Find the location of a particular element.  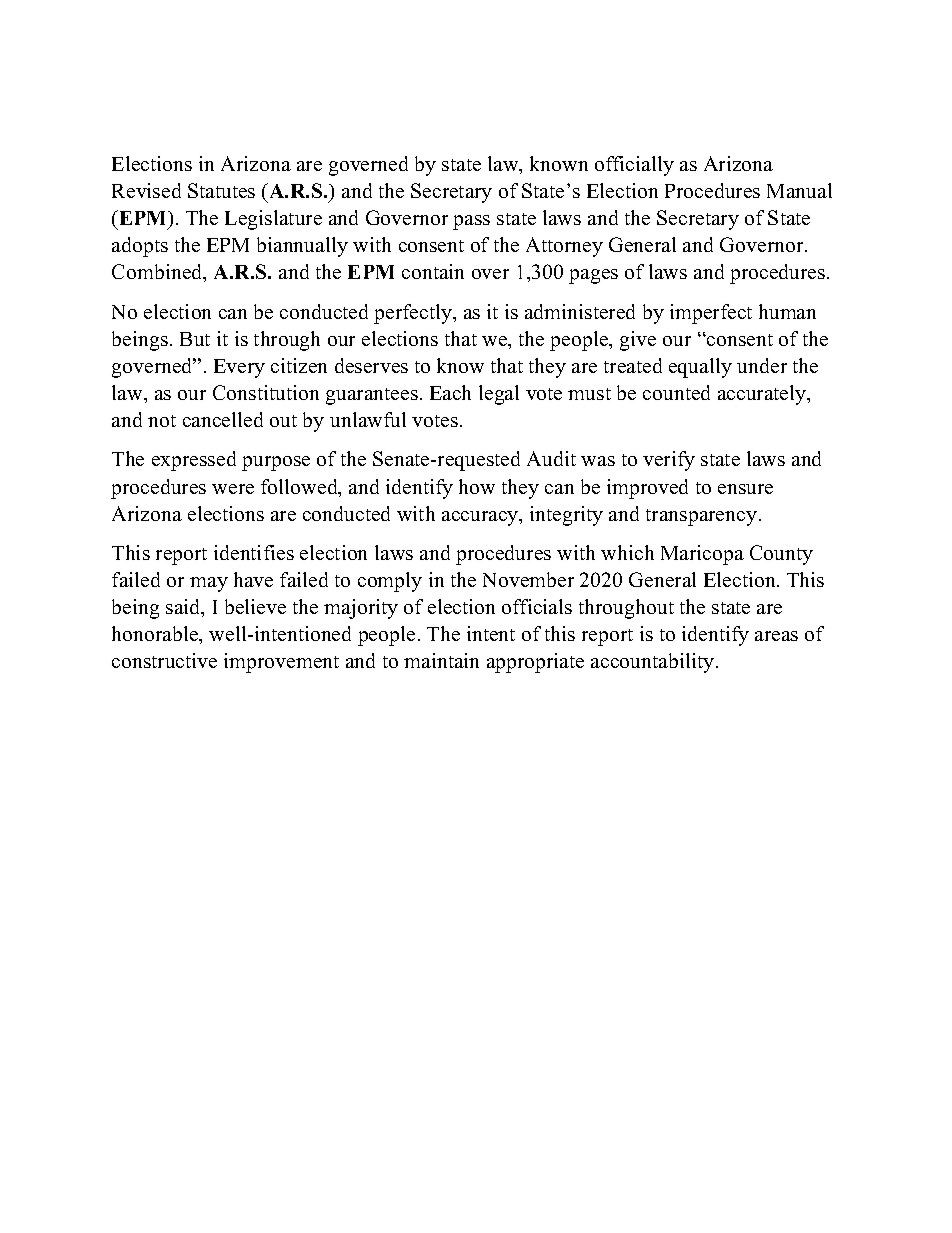

Statutes is located at coordinates (221, 190).
